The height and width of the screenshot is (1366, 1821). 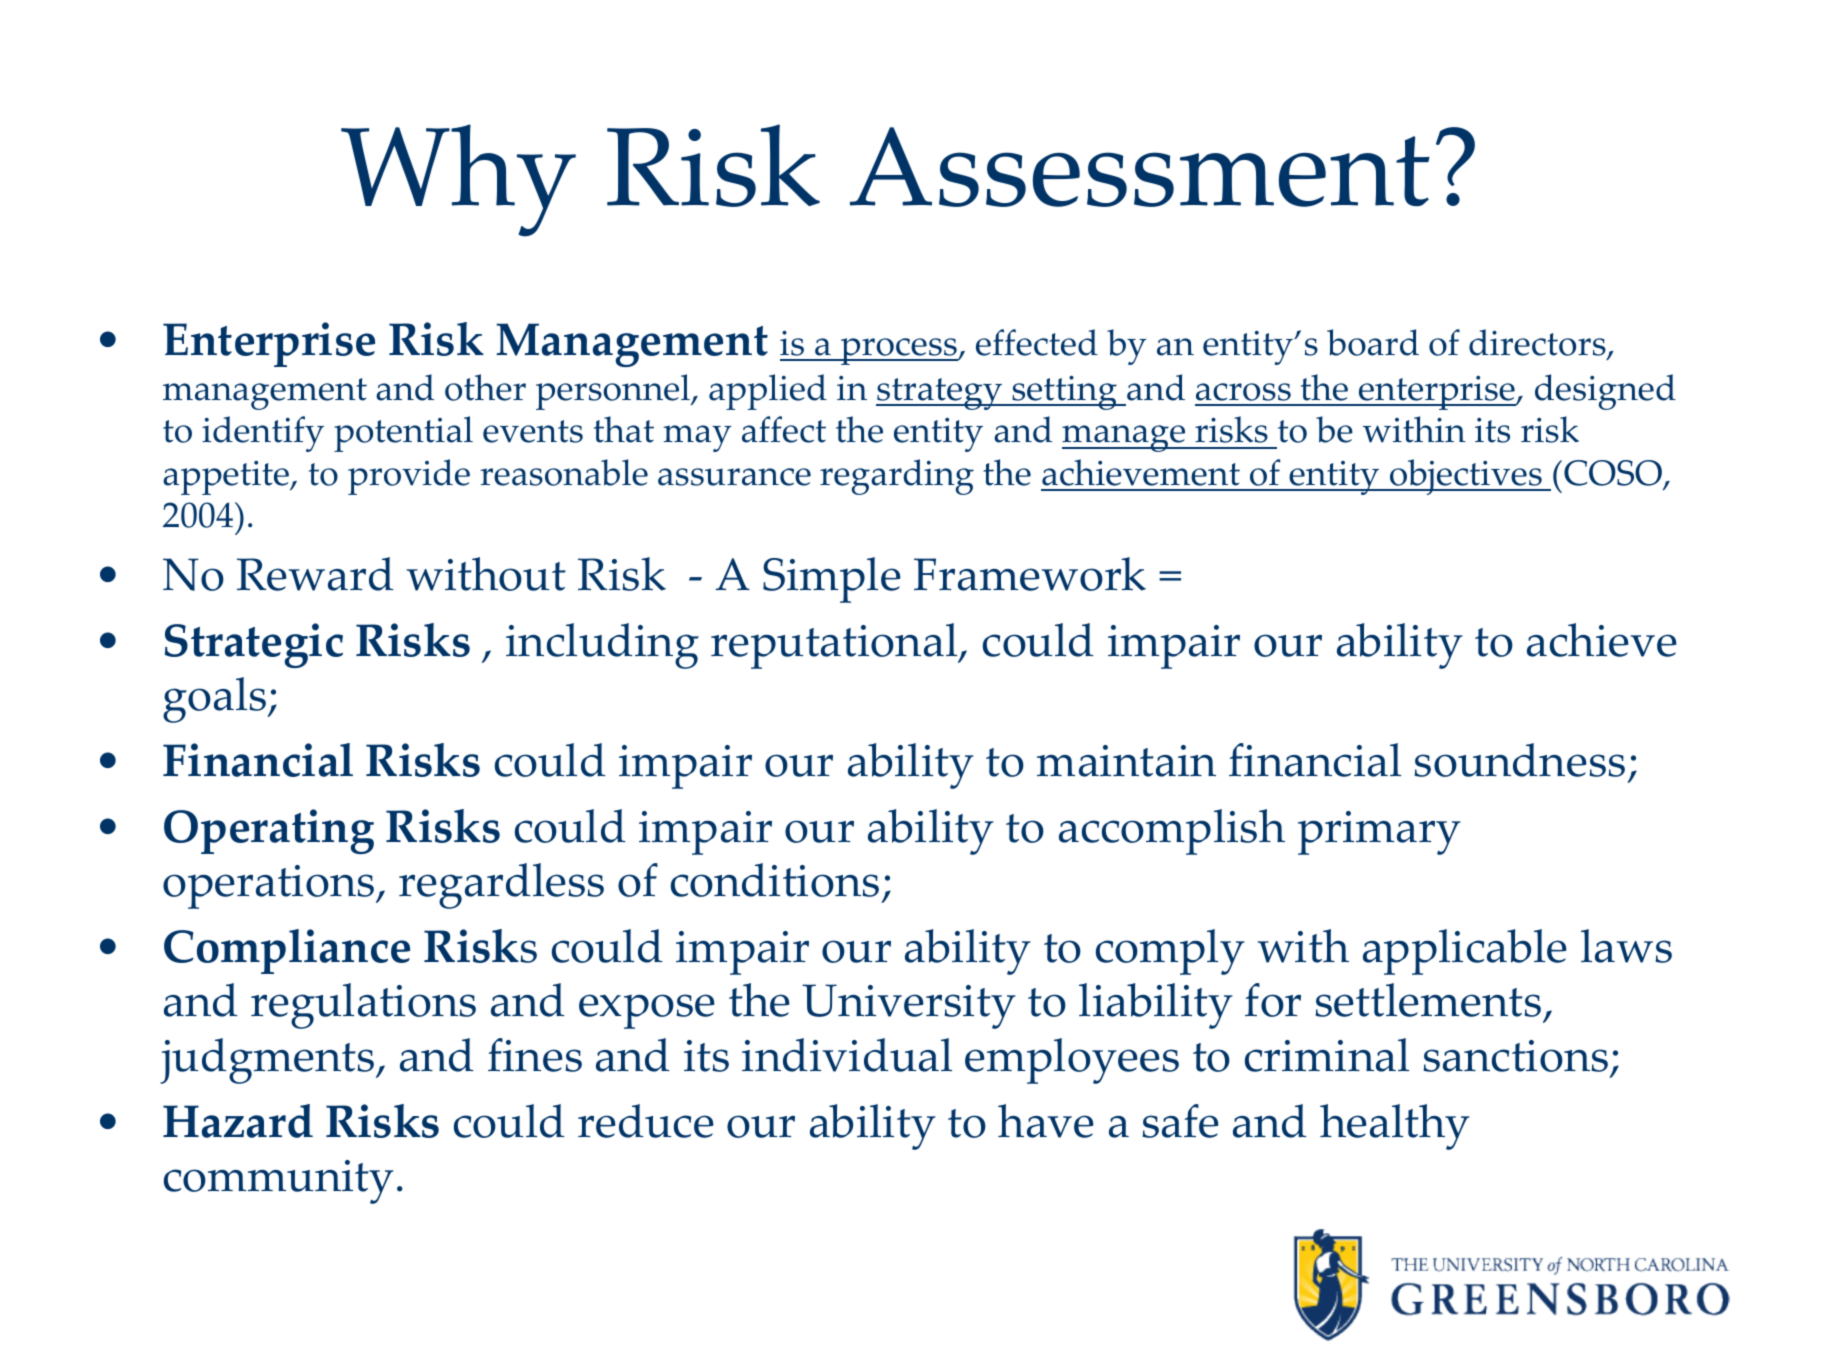 I want to click on Strategic, so click(x=254, y=645).
